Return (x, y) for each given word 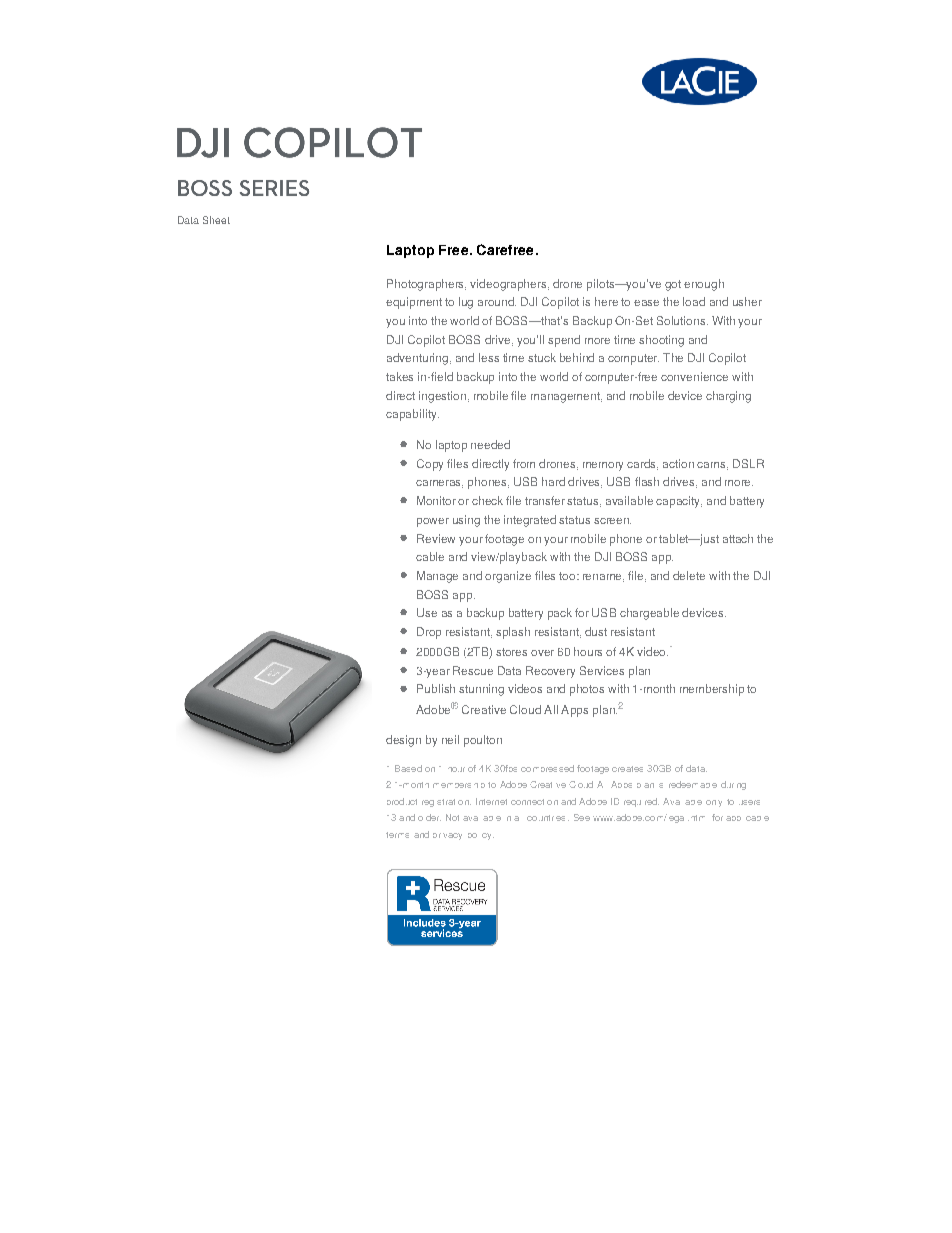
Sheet (216, 220)
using (466, 521)
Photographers (426, 285)
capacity (679, 502)
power (433, 522)
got (673, 285)
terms (397, 835)
